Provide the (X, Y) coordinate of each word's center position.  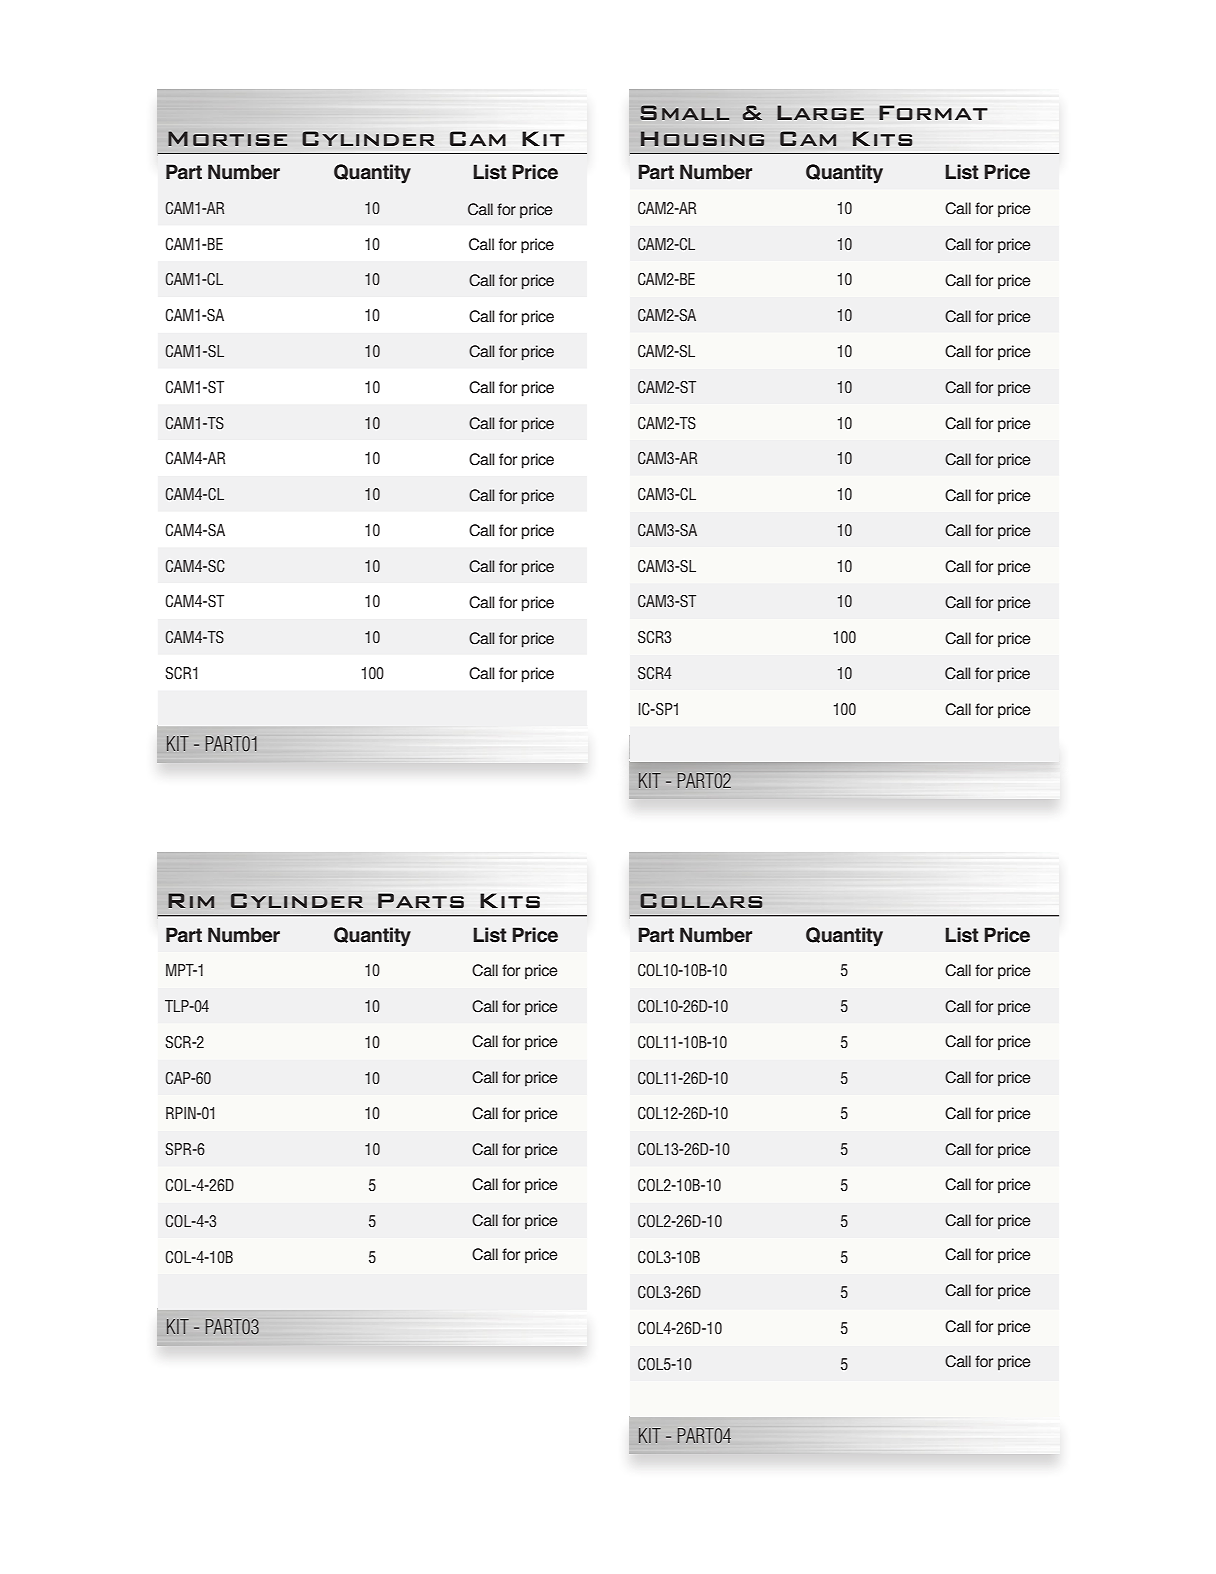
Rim (191, 900)
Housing (702, 138)
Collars (701, 900)
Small (684, 112)
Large (820, 112)
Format (933, 112)
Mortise (227, 138)
